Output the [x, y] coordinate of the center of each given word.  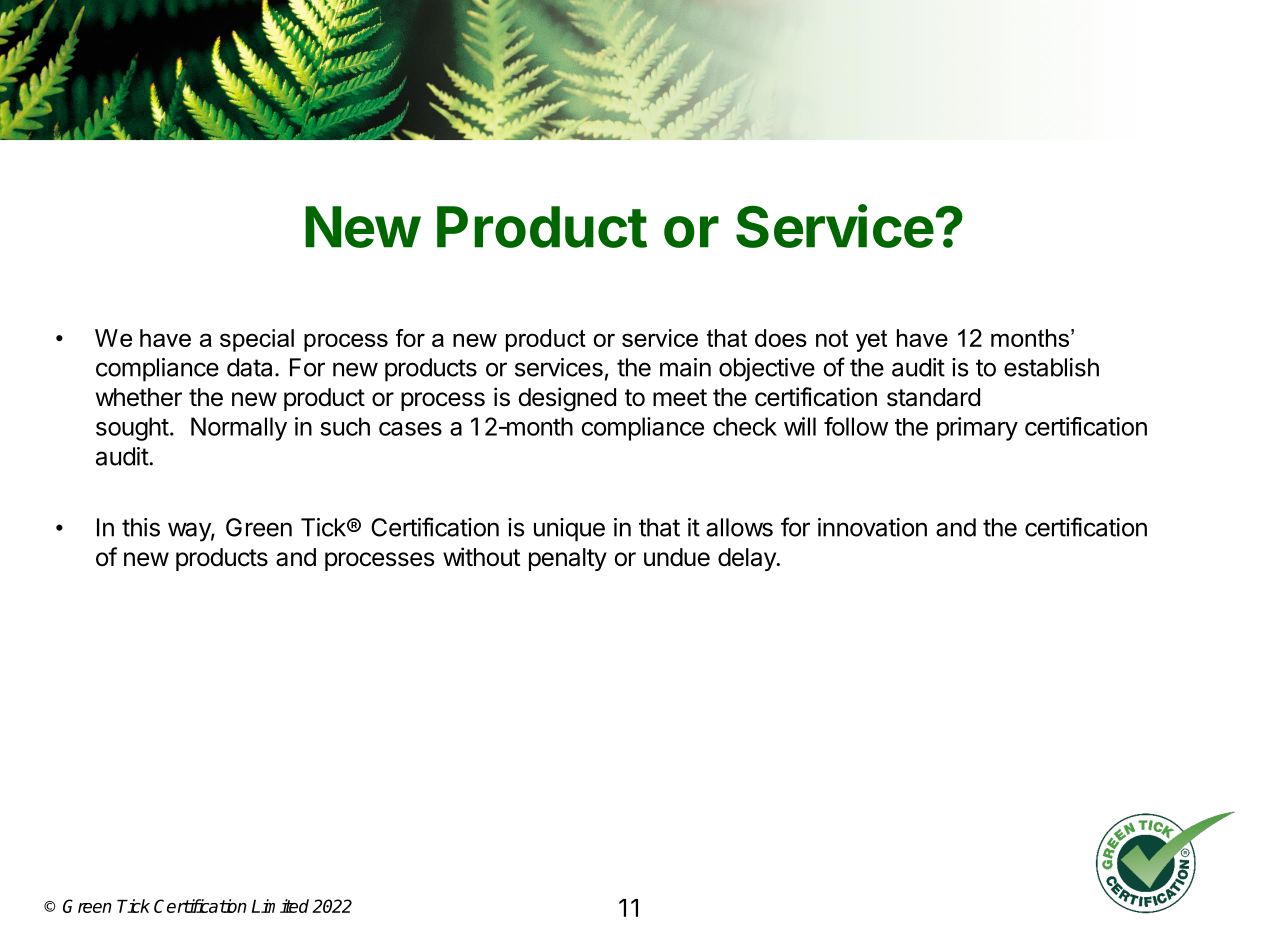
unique [569, 530]
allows [739, 527]
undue [677, 557]
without [481, 557]
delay [748, 559]
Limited [280, 906]
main [685, 367]
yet [871, 341]
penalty [568, 559]
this [141, 527]
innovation [872, 527]
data [249, 367]
